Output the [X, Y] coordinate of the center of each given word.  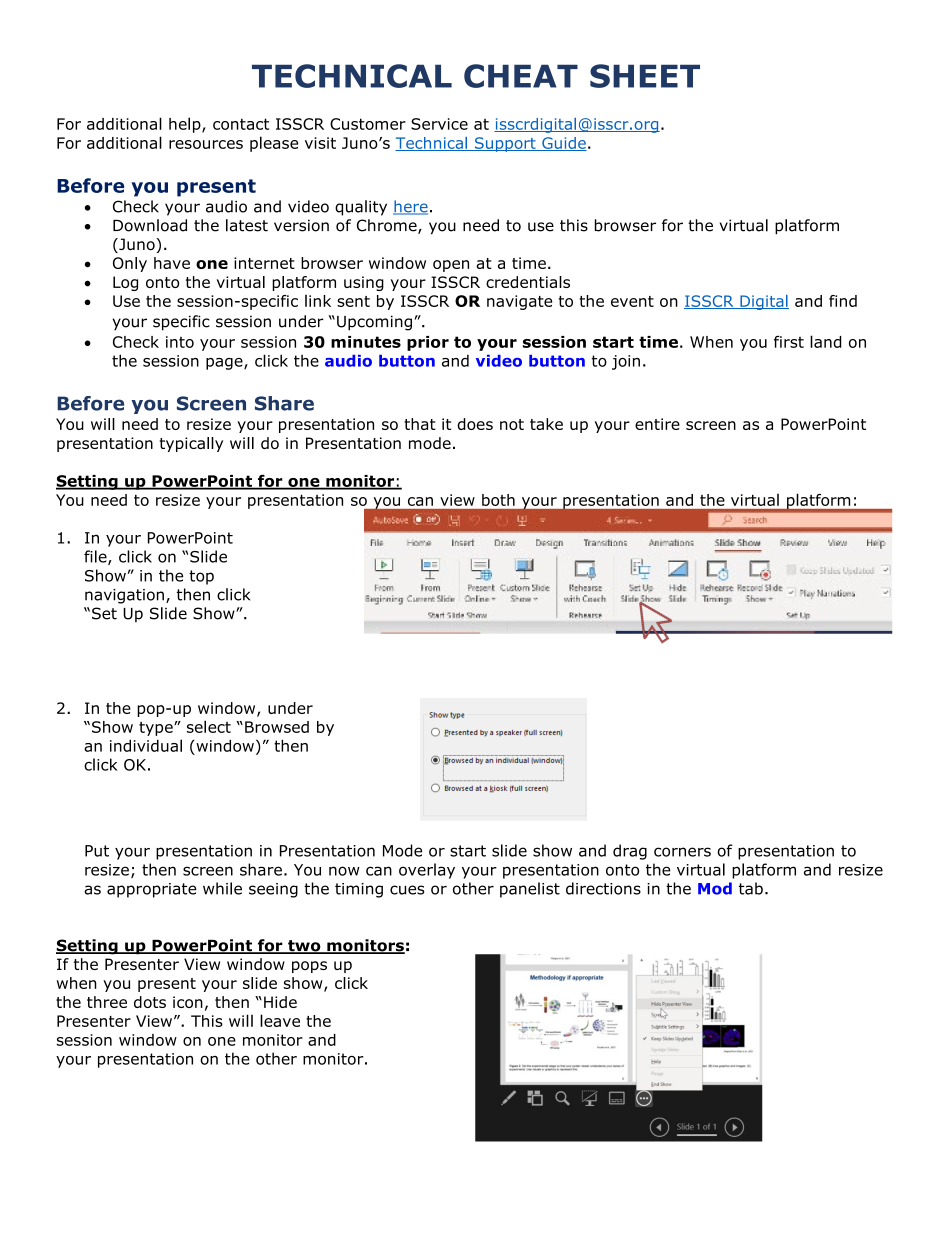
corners [682, 852]
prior [428, 343]
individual [146, 745]
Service [439, 124]
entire [657, 424]
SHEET [645, 76]
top [201, 577]
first [789, 342]
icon [188, 1002]
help [186, 125]
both [498, 500]
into [180, 342]
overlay [427, 871]
